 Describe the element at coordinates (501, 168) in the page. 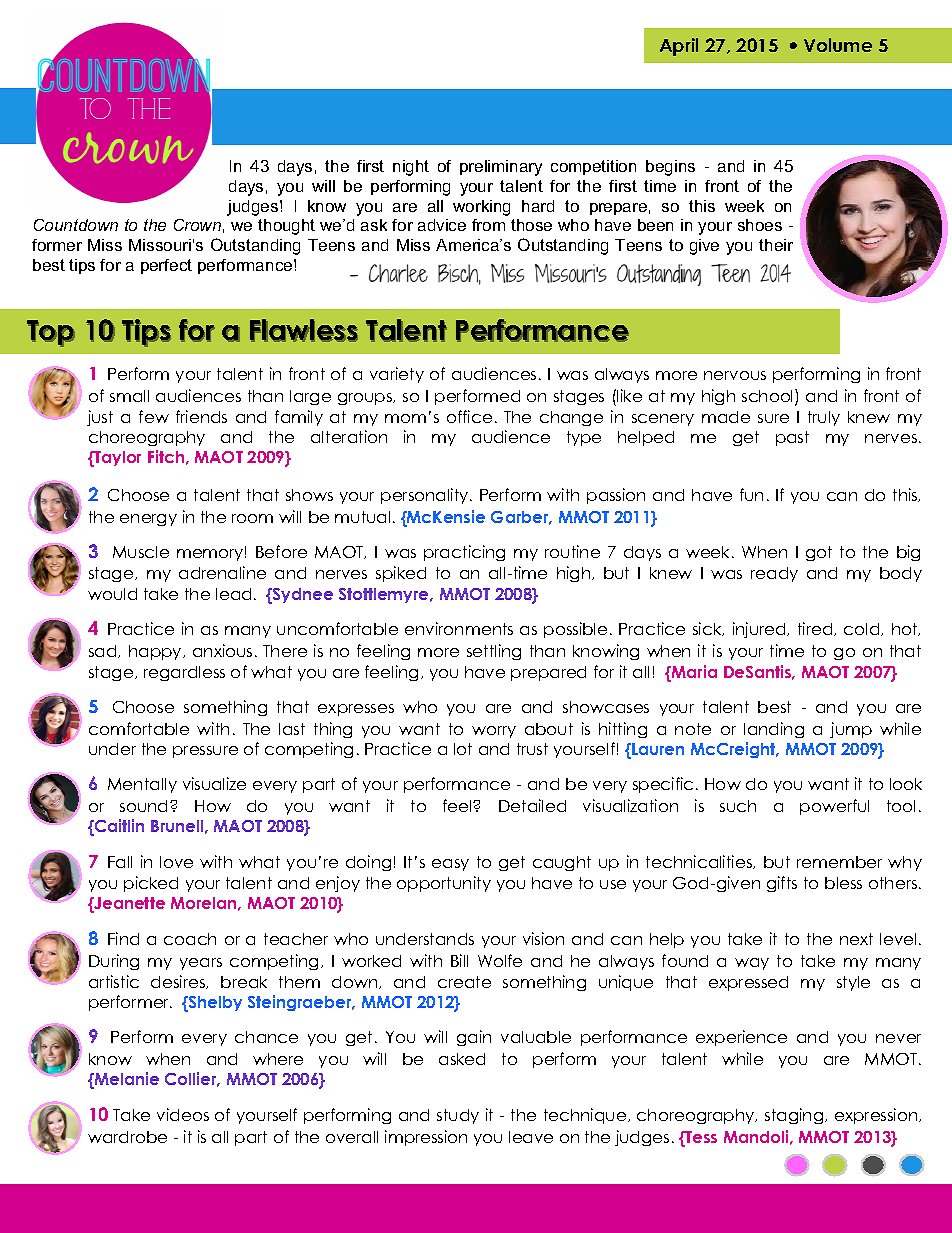

I see `preliminary` at that location.
